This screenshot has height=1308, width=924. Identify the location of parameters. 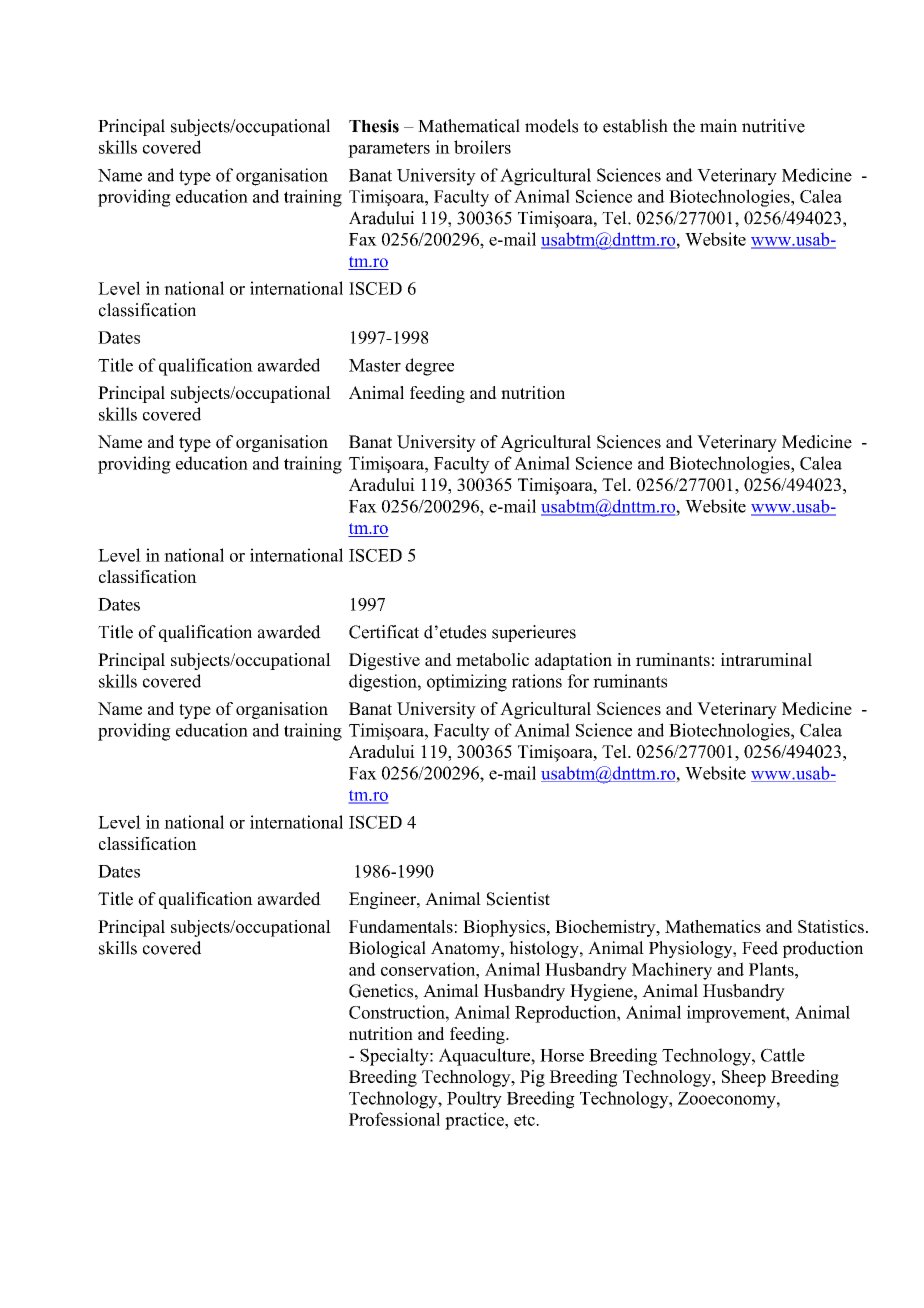
(389, 150).
